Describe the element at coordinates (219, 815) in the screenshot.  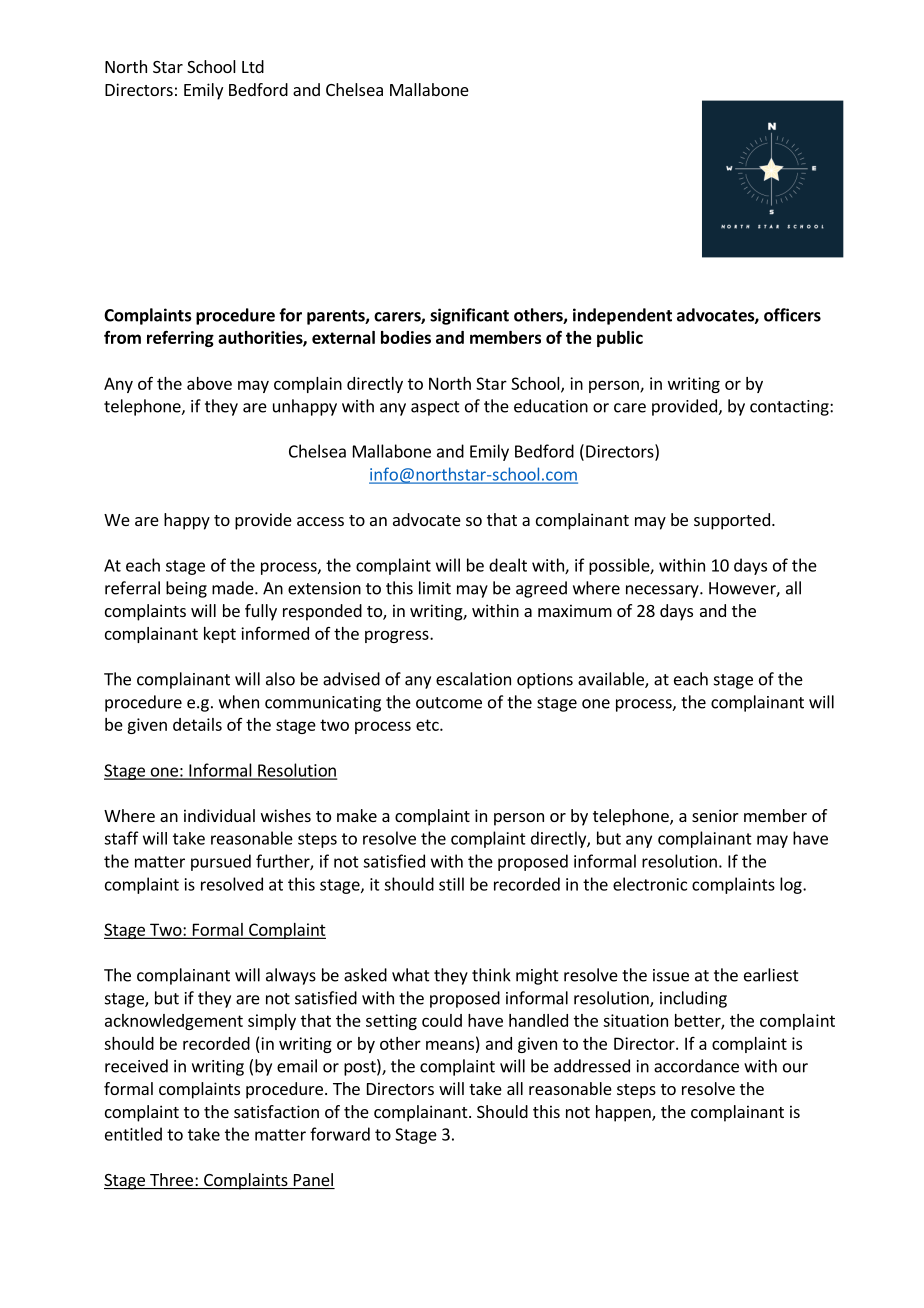
I see `individual` at that location.
